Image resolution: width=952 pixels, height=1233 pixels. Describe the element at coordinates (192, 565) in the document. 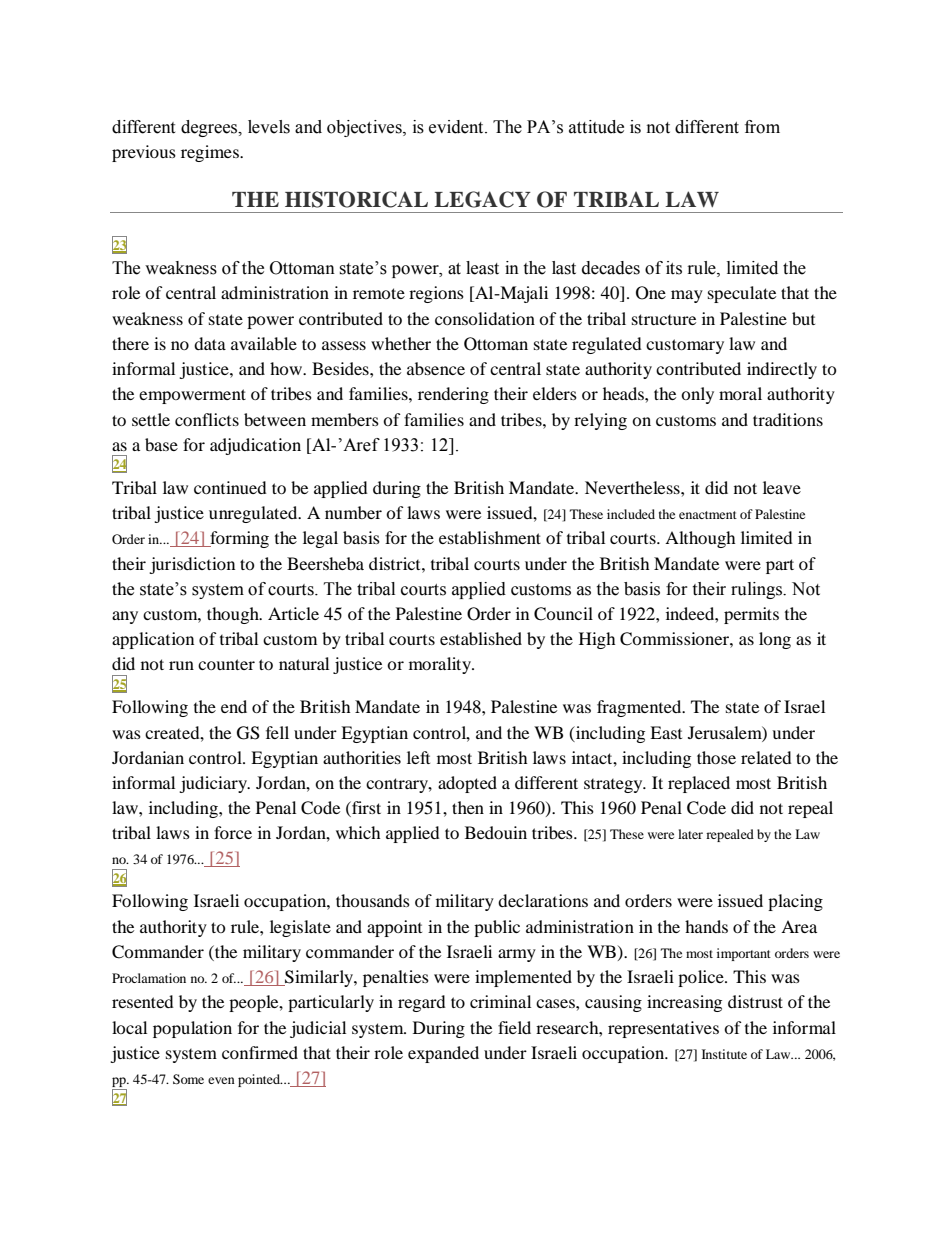

I see `jurisdiction` at that location.
